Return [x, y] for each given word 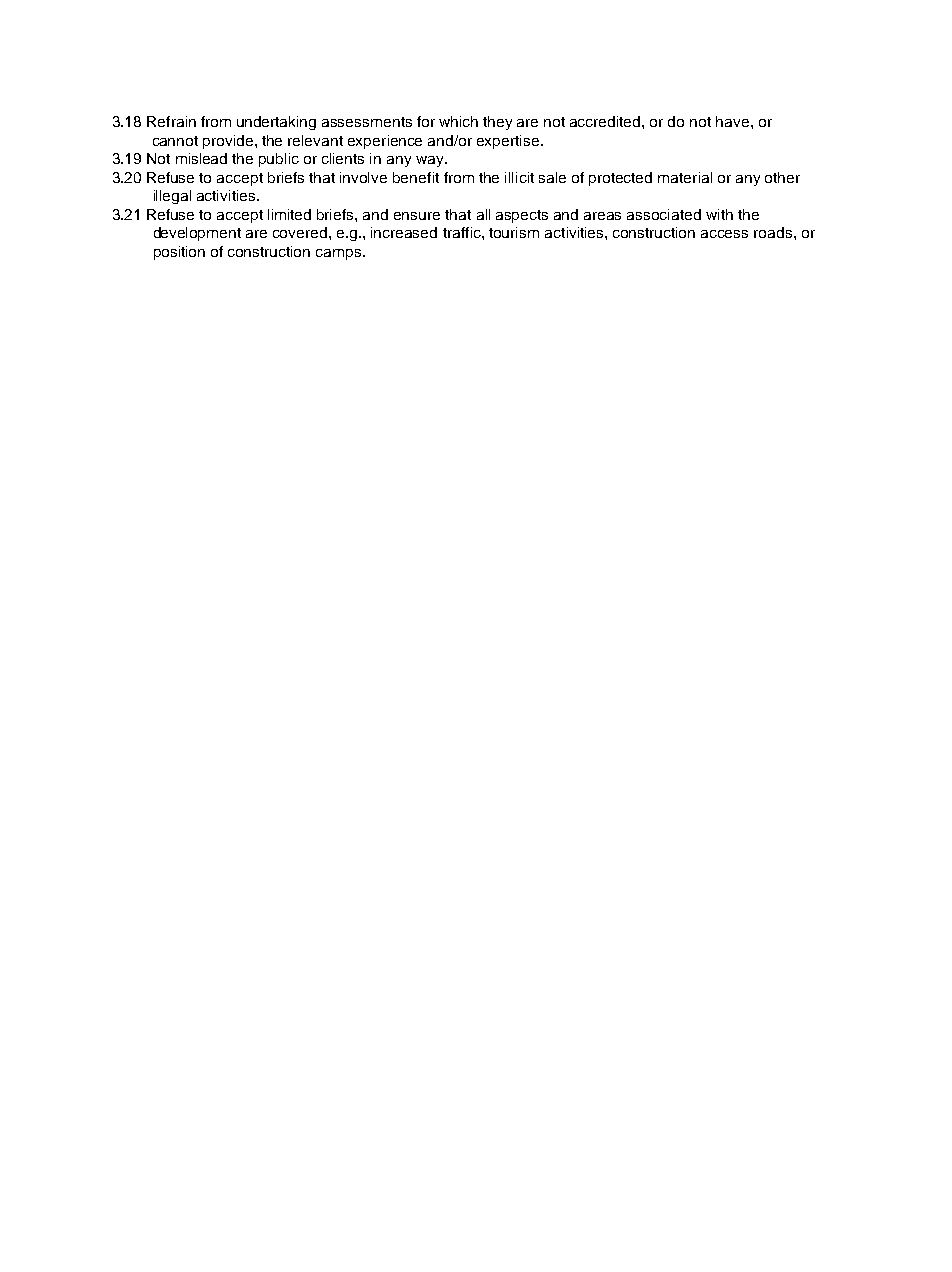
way [431, 161]
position [179, 253]
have [732, 121]
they [497, 123]
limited [289, 214]
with [719, 214]
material [685, 177]
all [483, 214]
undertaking [276, 123]
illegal [172, 197]
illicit [519, 177]
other [782, 177]
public [279, 160]
